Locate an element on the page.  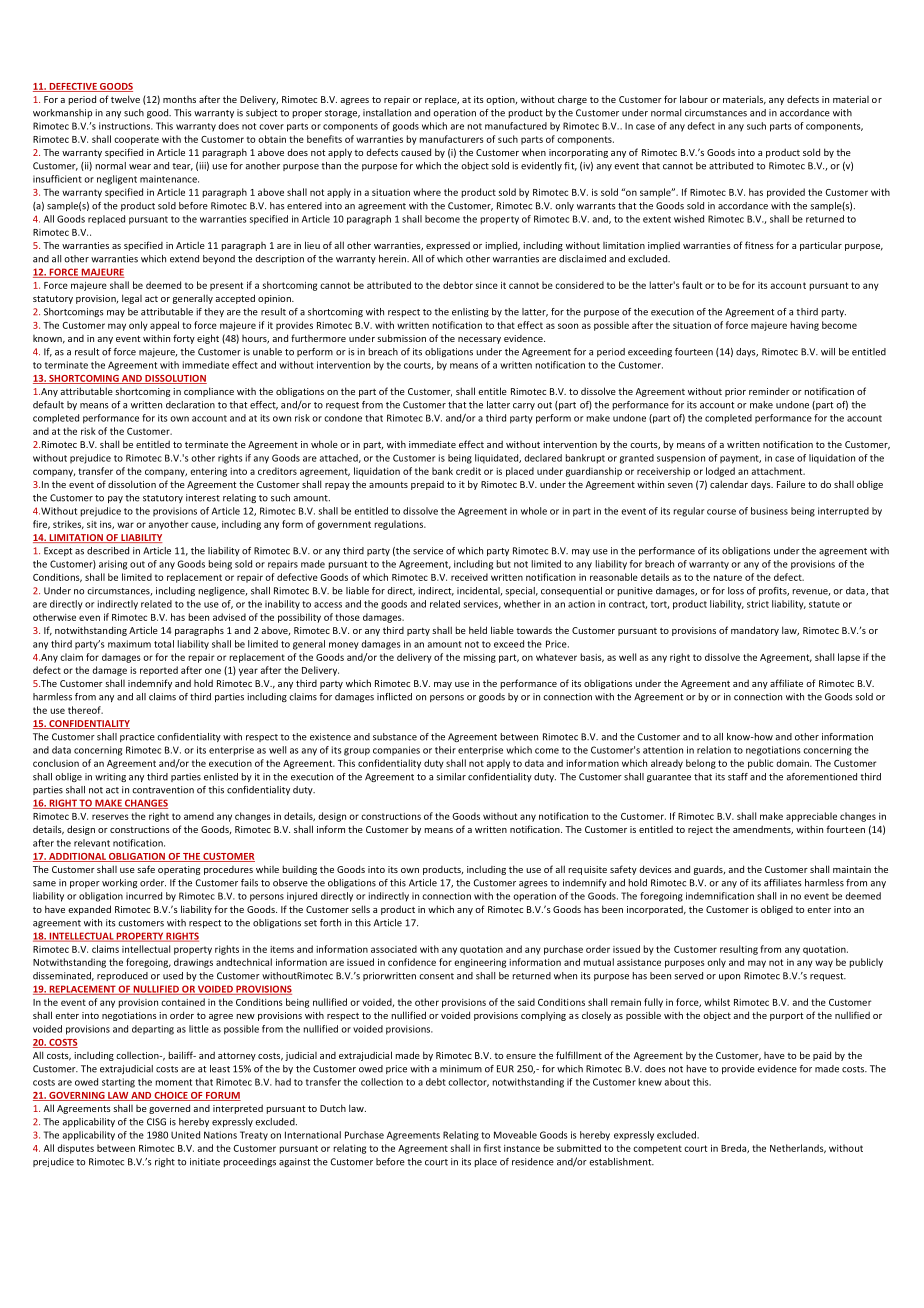
Breda is located at coordinates (734, 1148).
